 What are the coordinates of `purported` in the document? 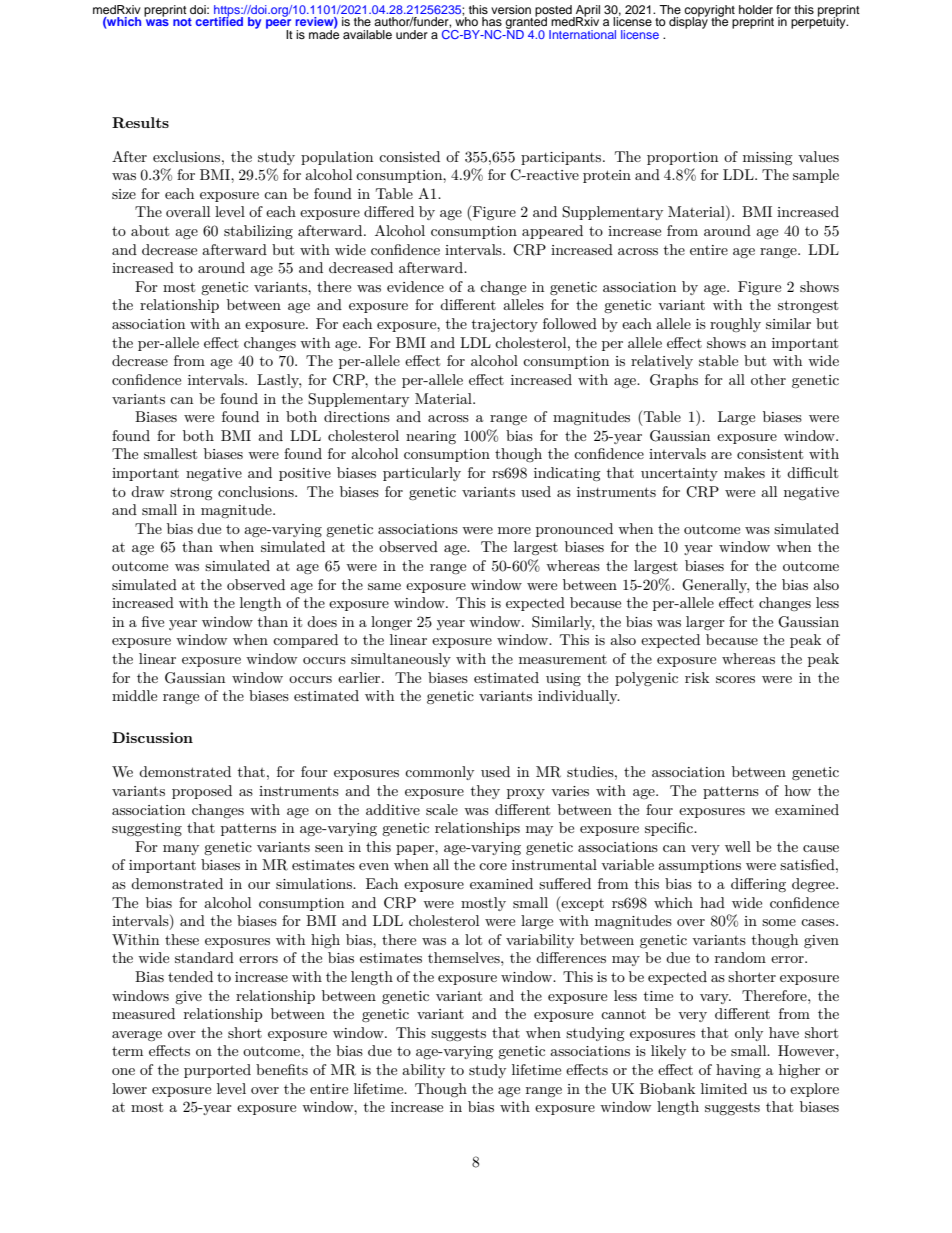 It's located at (217, 1071).
